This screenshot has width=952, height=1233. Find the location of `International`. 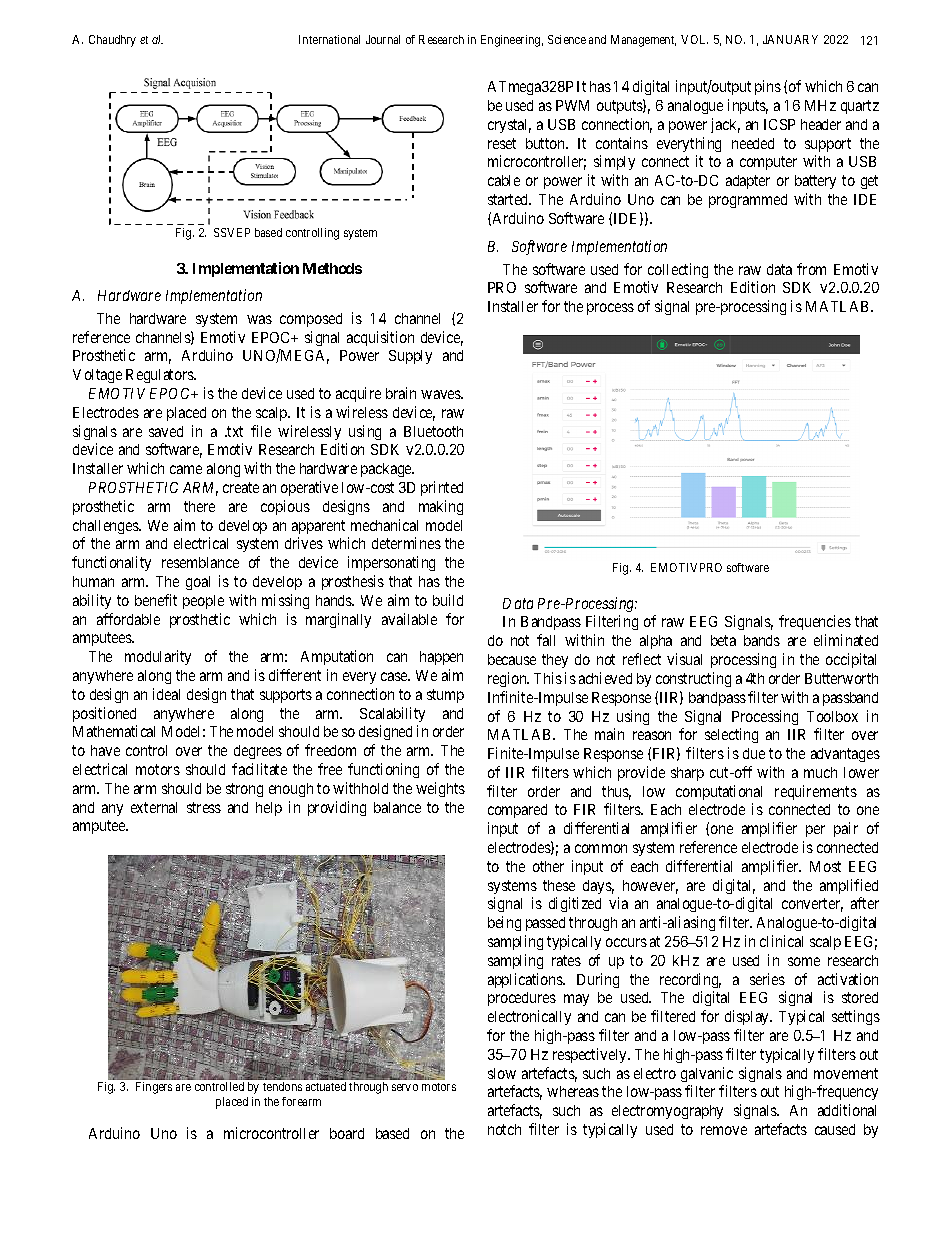

International is located at coordinates (329, 39).
